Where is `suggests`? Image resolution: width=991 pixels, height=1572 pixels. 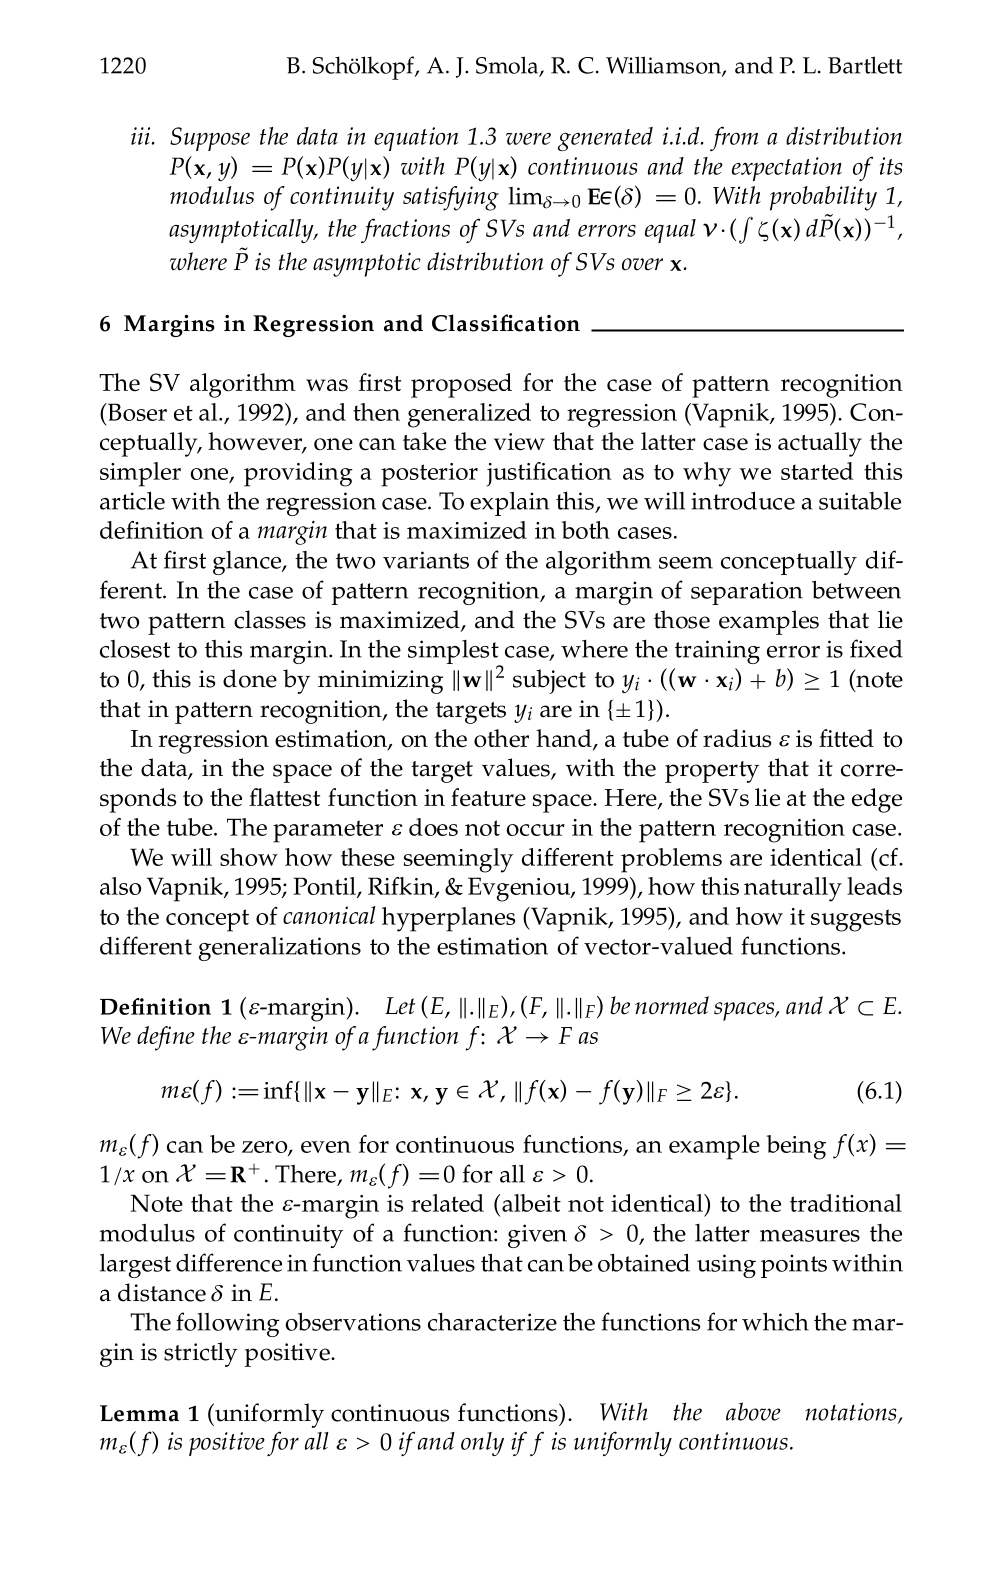
suggests is located at coordinates (856, 920).
